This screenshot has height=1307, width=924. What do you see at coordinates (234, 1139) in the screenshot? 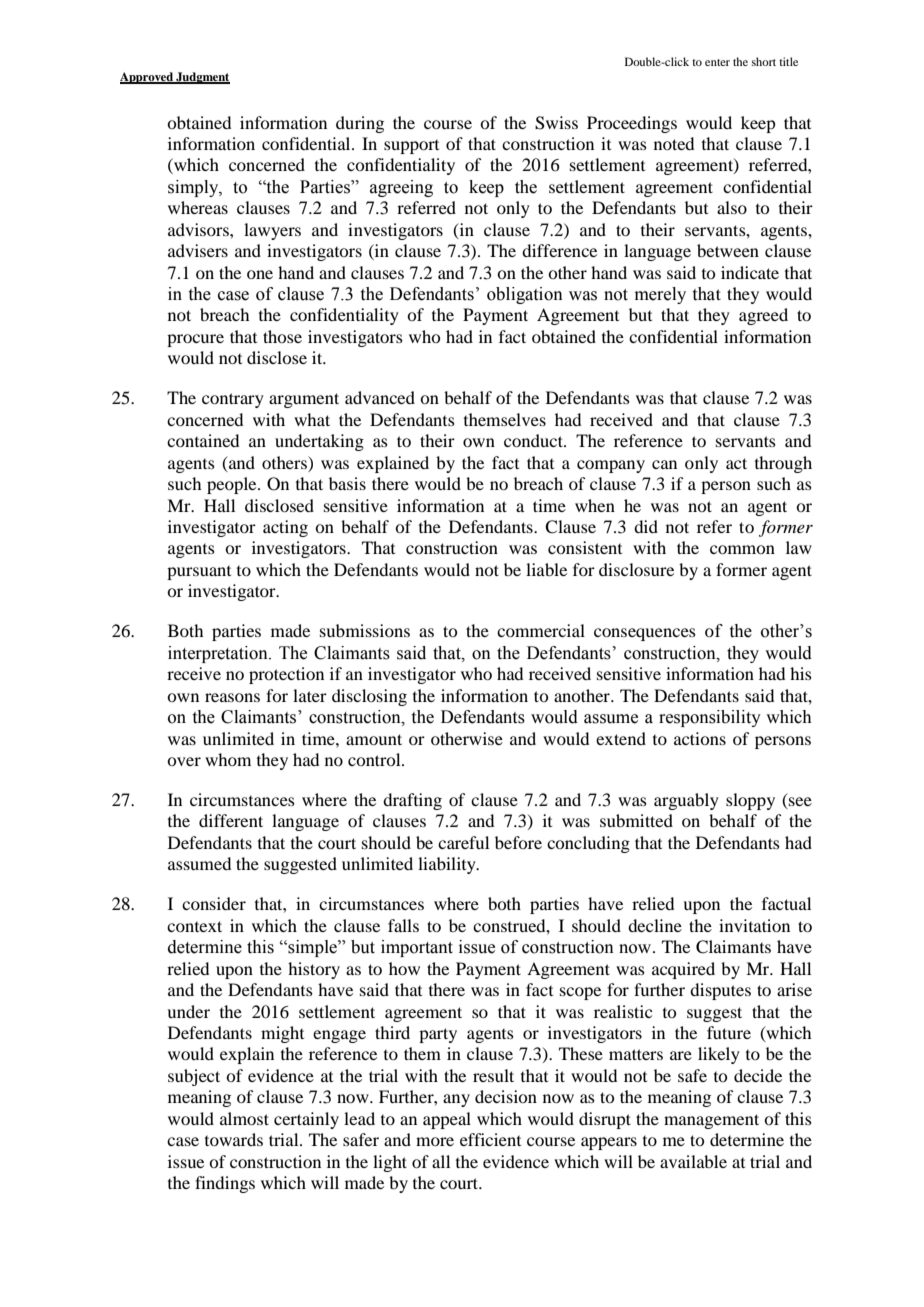
I see `towards` at bounding box center [234, 1139].
